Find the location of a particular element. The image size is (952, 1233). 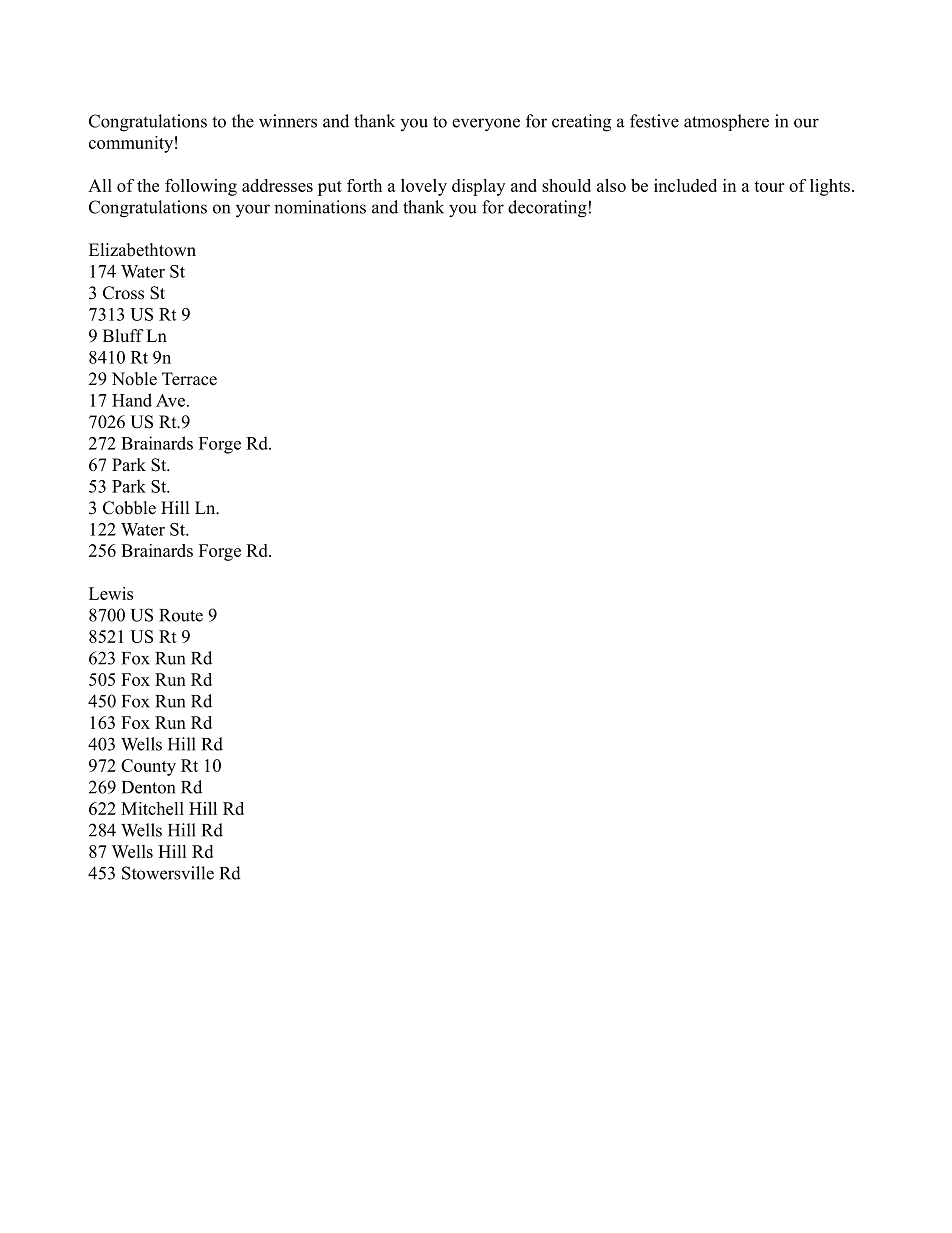

everyone is located at coordinates (486, 125).
